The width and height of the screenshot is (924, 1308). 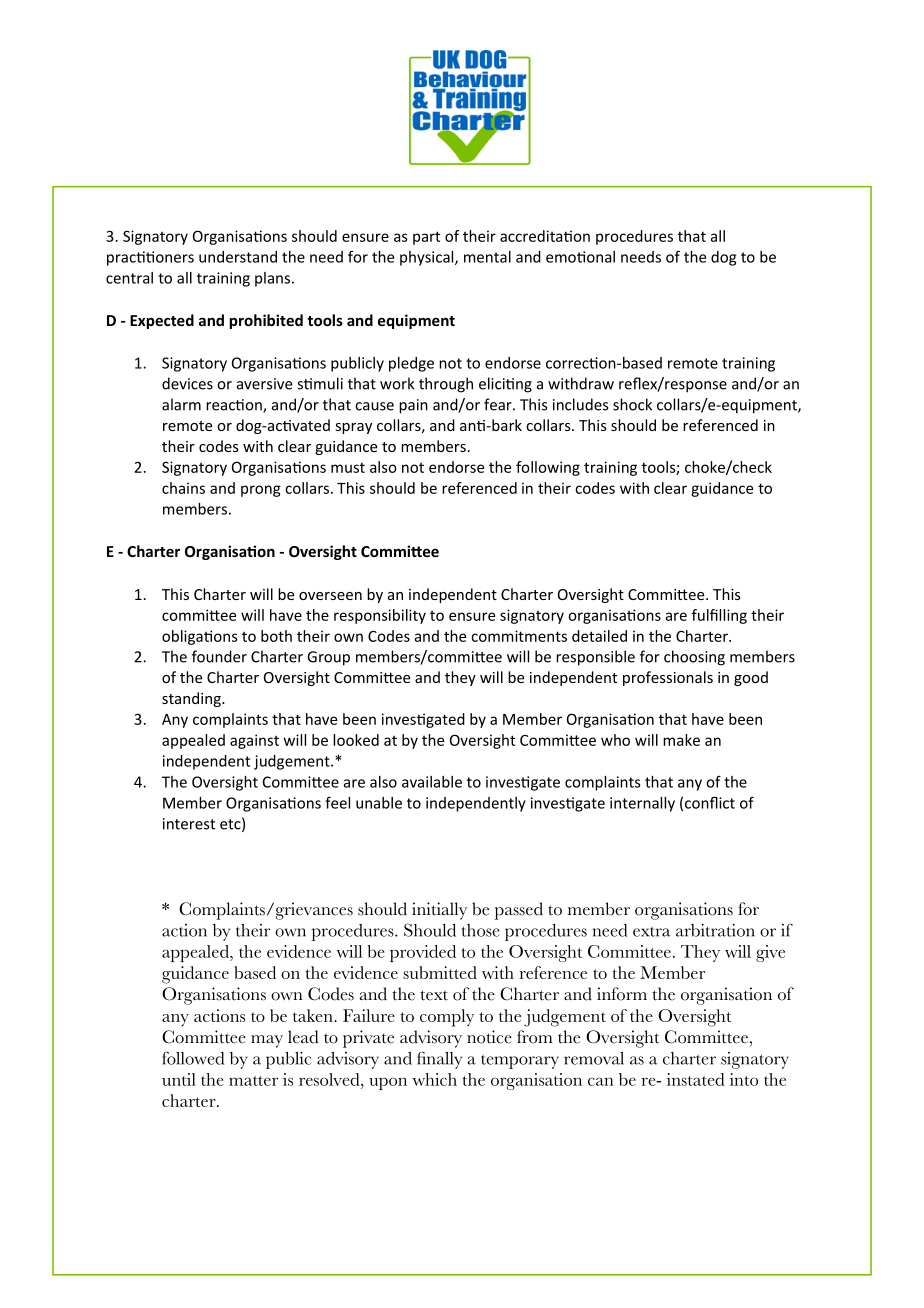 What do you see at coordinates (219, 656) in the screenshot?
I see `founder` at bounding box center [219, 656].
